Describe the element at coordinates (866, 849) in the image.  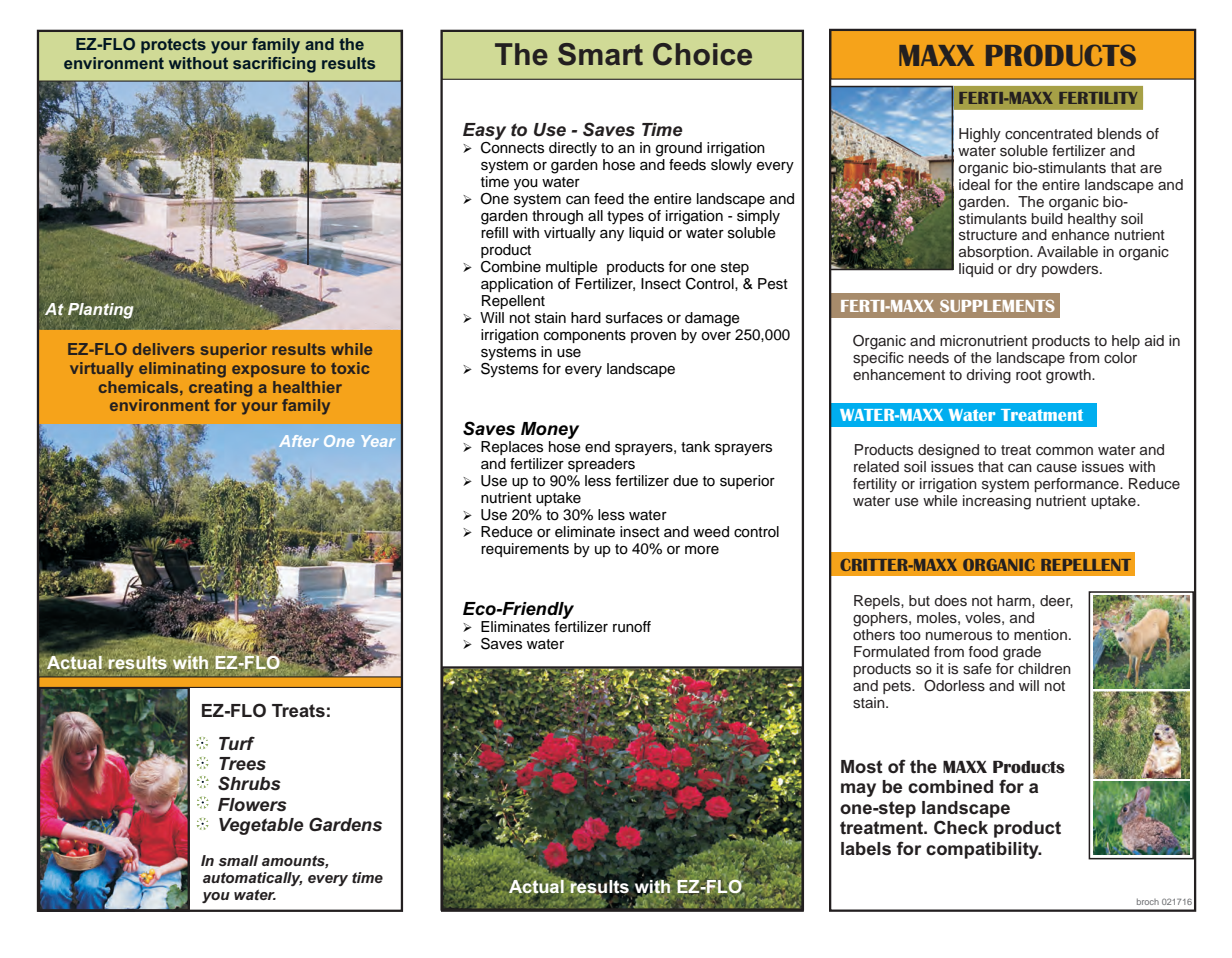
I see `labels` at that location.
